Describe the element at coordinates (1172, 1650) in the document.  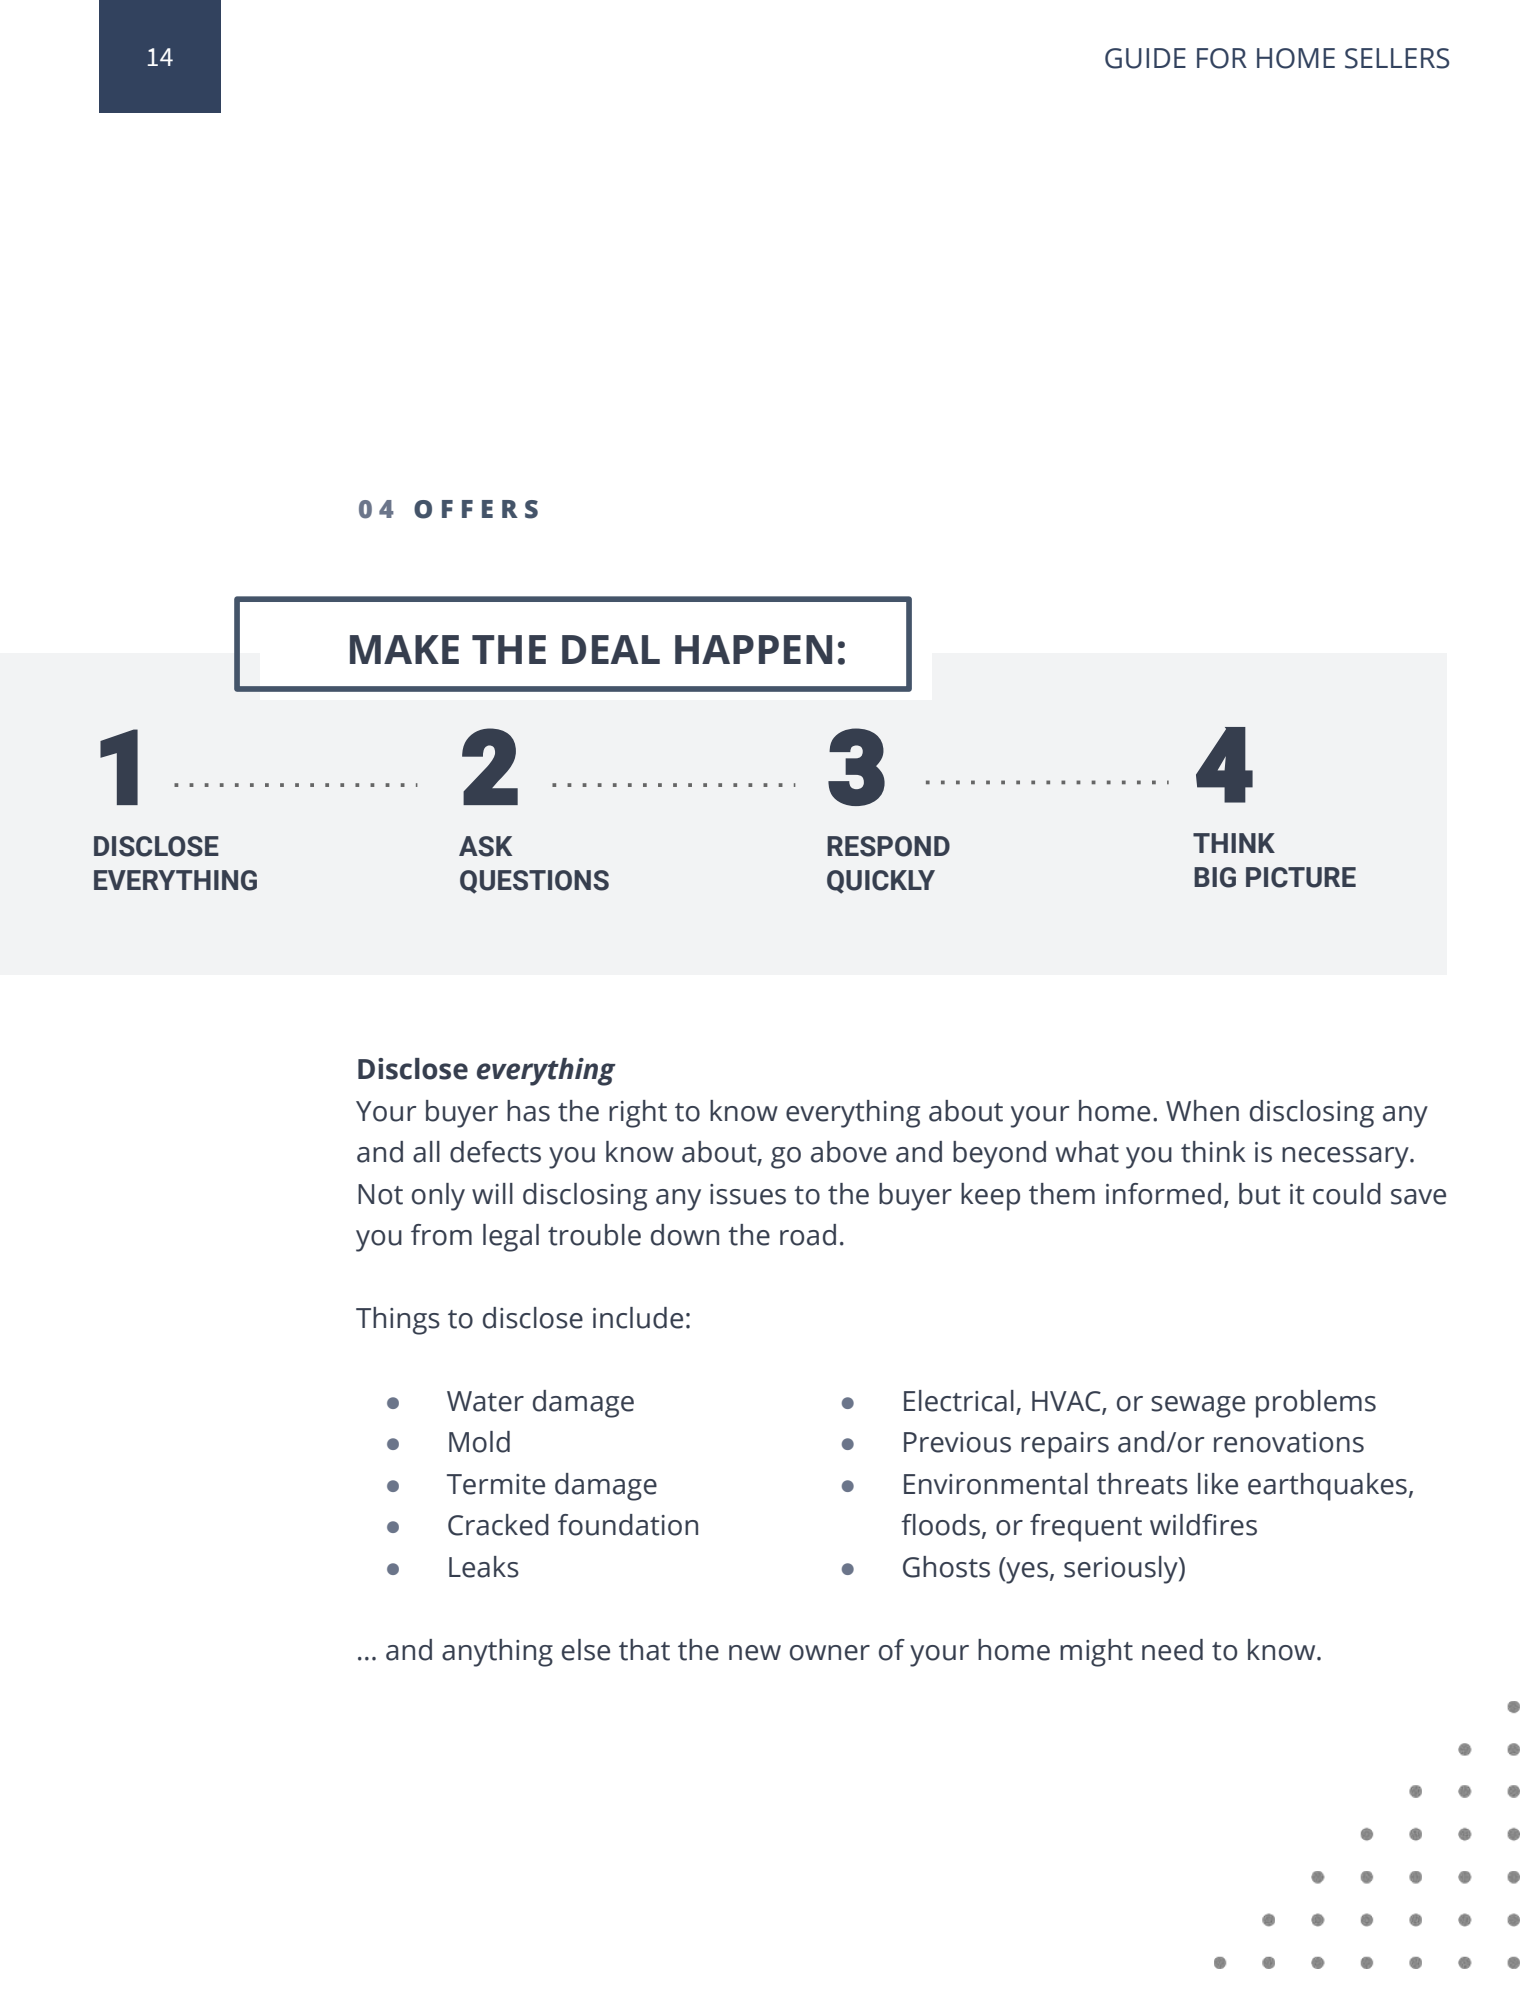
I see `need` at that location.
